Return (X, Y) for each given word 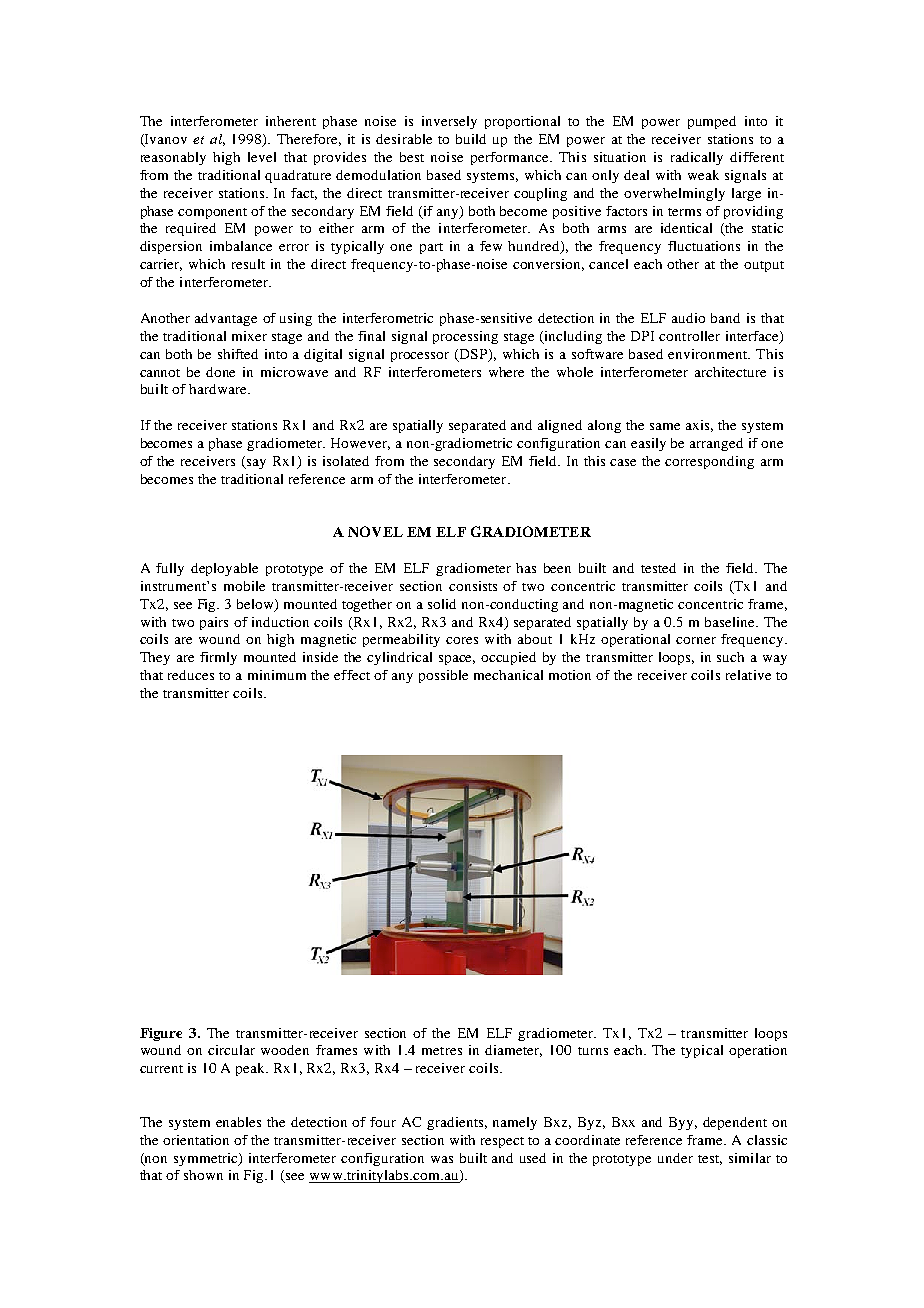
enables (238, 1122)
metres (442, 1051)
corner (696, 640)
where (506, 372)
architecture (730, 372)
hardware (219, 389)
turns (593, 1051)
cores (462, 640)
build (471, 139)
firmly (218, 658)
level (262, 157)
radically (697, 158)
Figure (161, 1034)
